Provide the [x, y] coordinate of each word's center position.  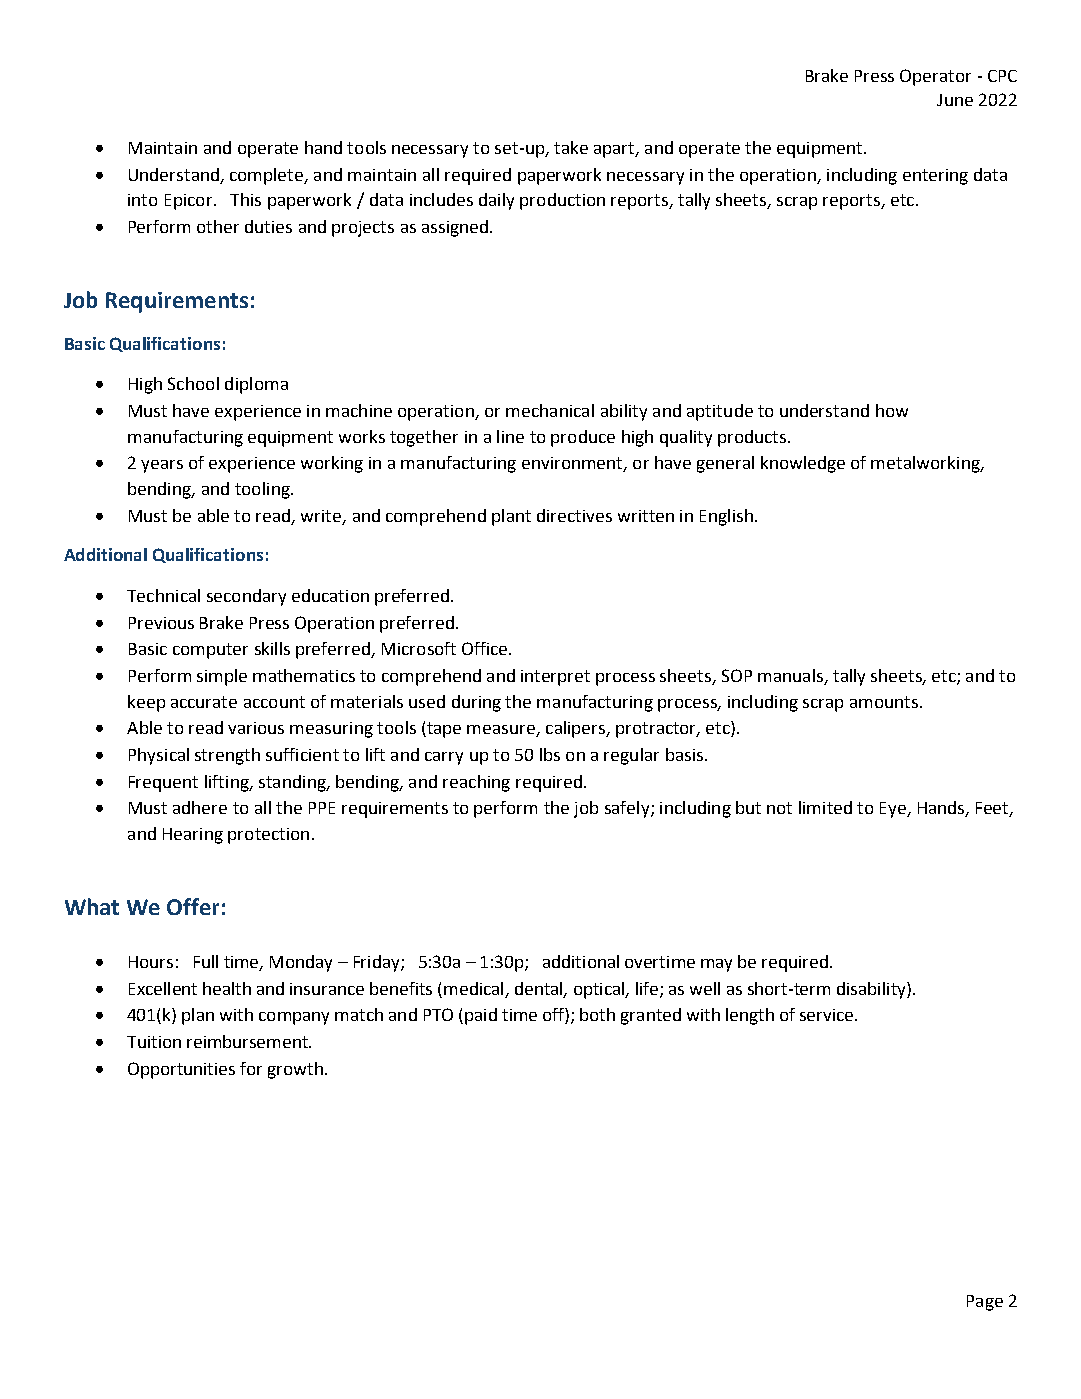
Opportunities [181, 1070]
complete [268, 176]
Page [985, 1303]
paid [481, 1016]
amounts [884, 702]
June [955, 100]
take [571, 147]
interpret [555, 678]
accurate [204, 702]
